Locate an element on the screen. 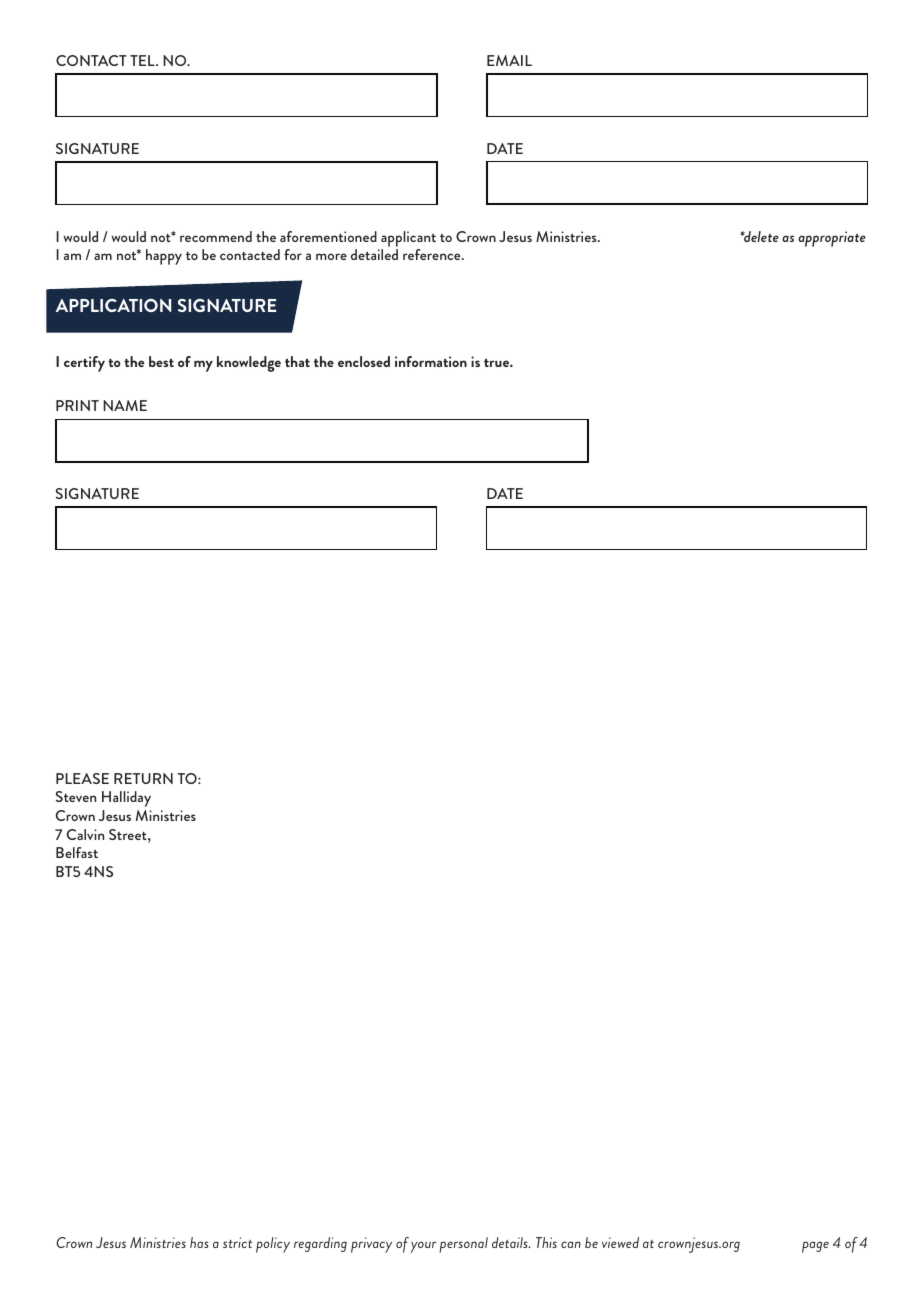 This screenshot has width=924, height=1308. personal is located at coordinates (463, 1245).
